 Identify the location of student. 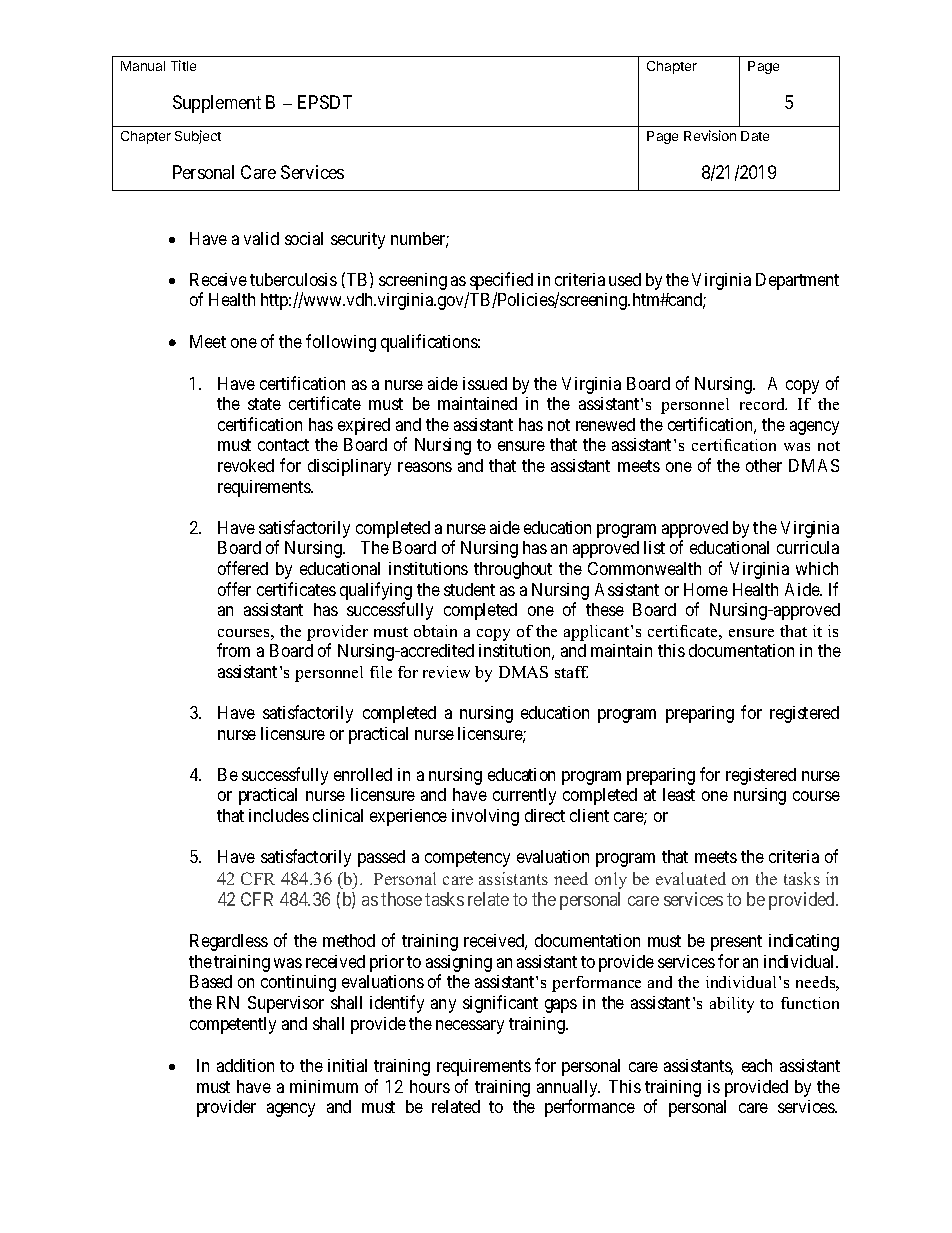
(469, 589).
